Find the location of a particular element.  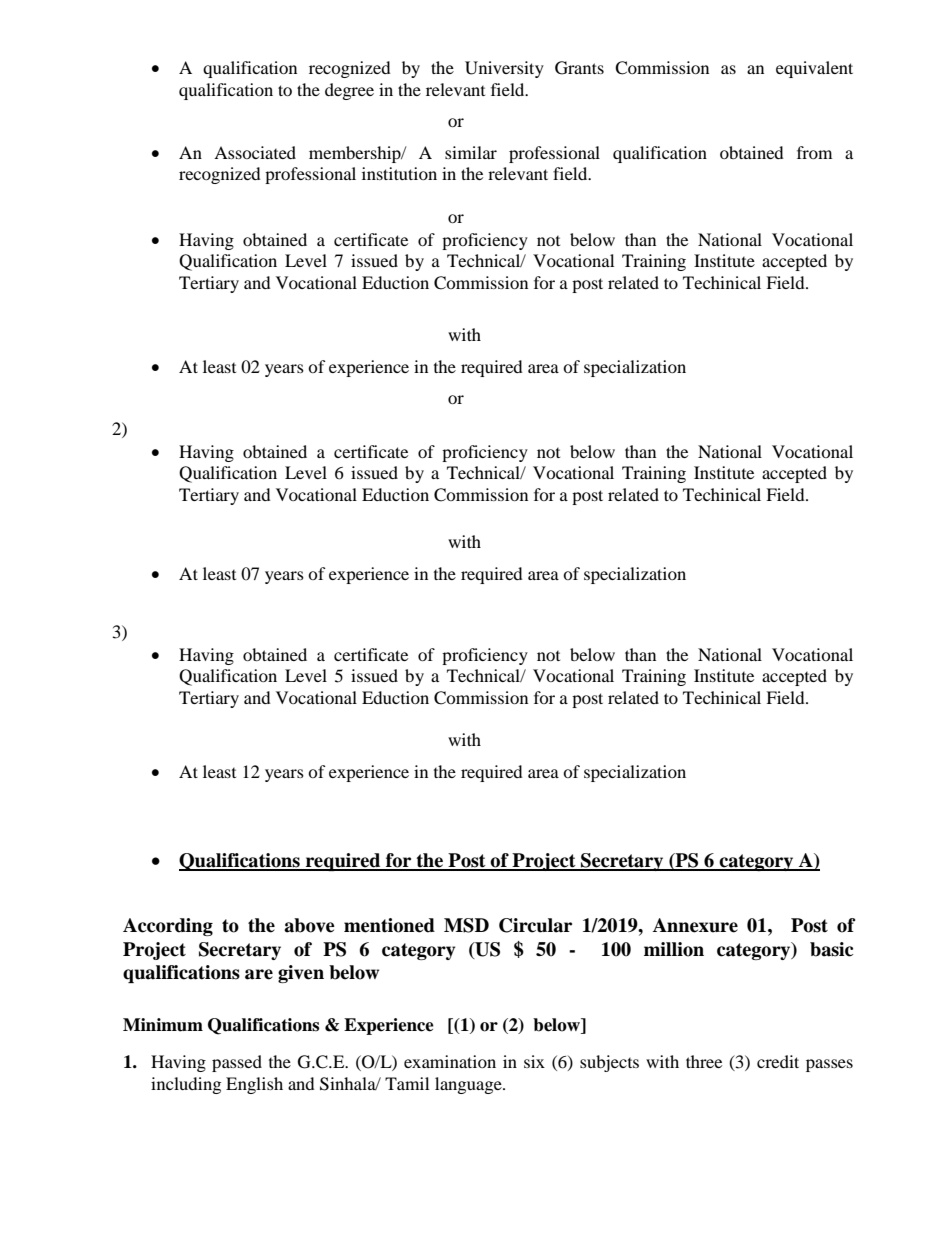

equivalent is located at coordinates (814, 69).
